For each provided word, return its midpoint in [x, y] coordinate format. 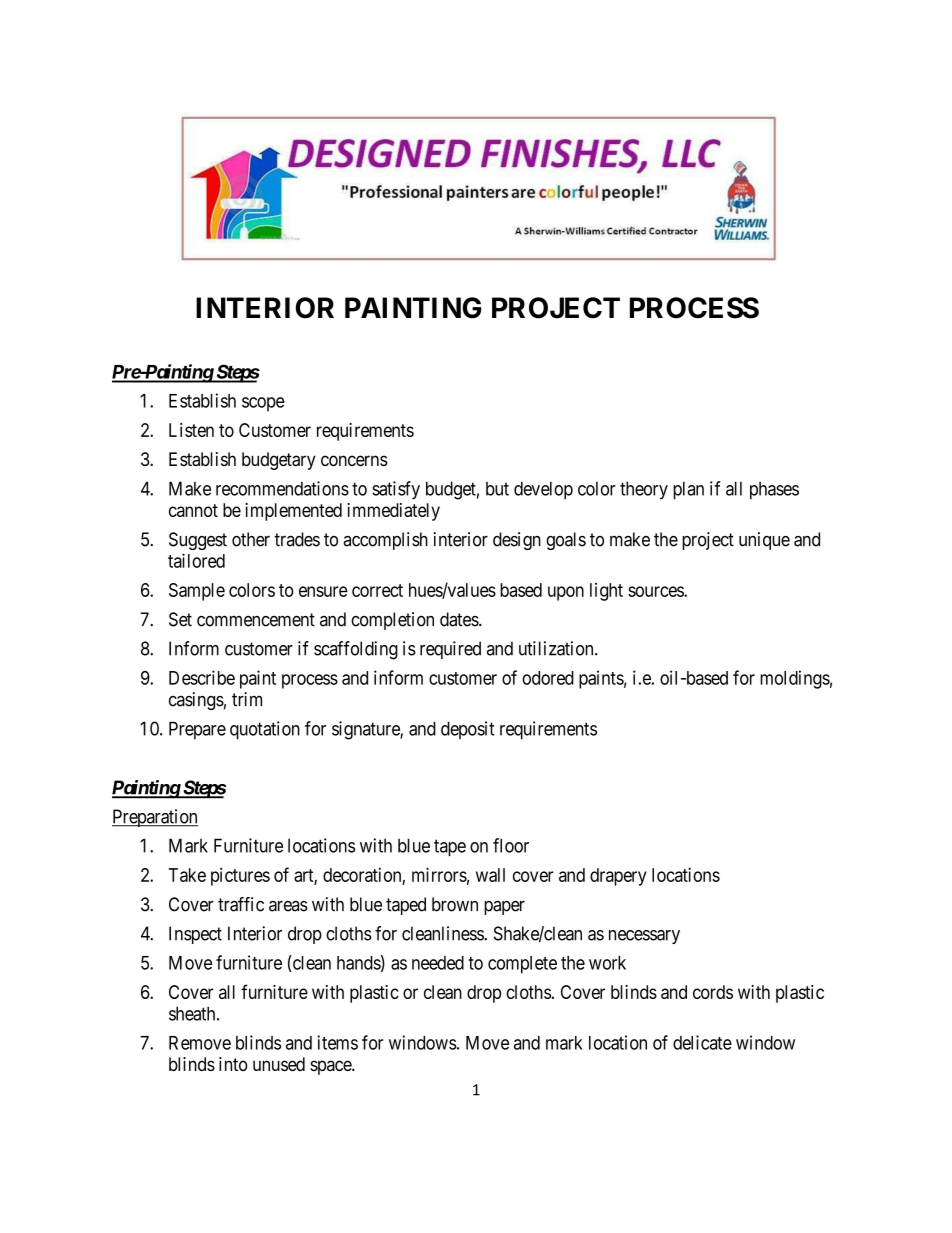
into [233, 1064]
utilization [557, 648]
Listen [191, 430]
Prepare [197, 730]
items [337, 1042]
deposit [467, 730]
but [497, 489]
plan [688, 490]
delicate [702, 1042]
